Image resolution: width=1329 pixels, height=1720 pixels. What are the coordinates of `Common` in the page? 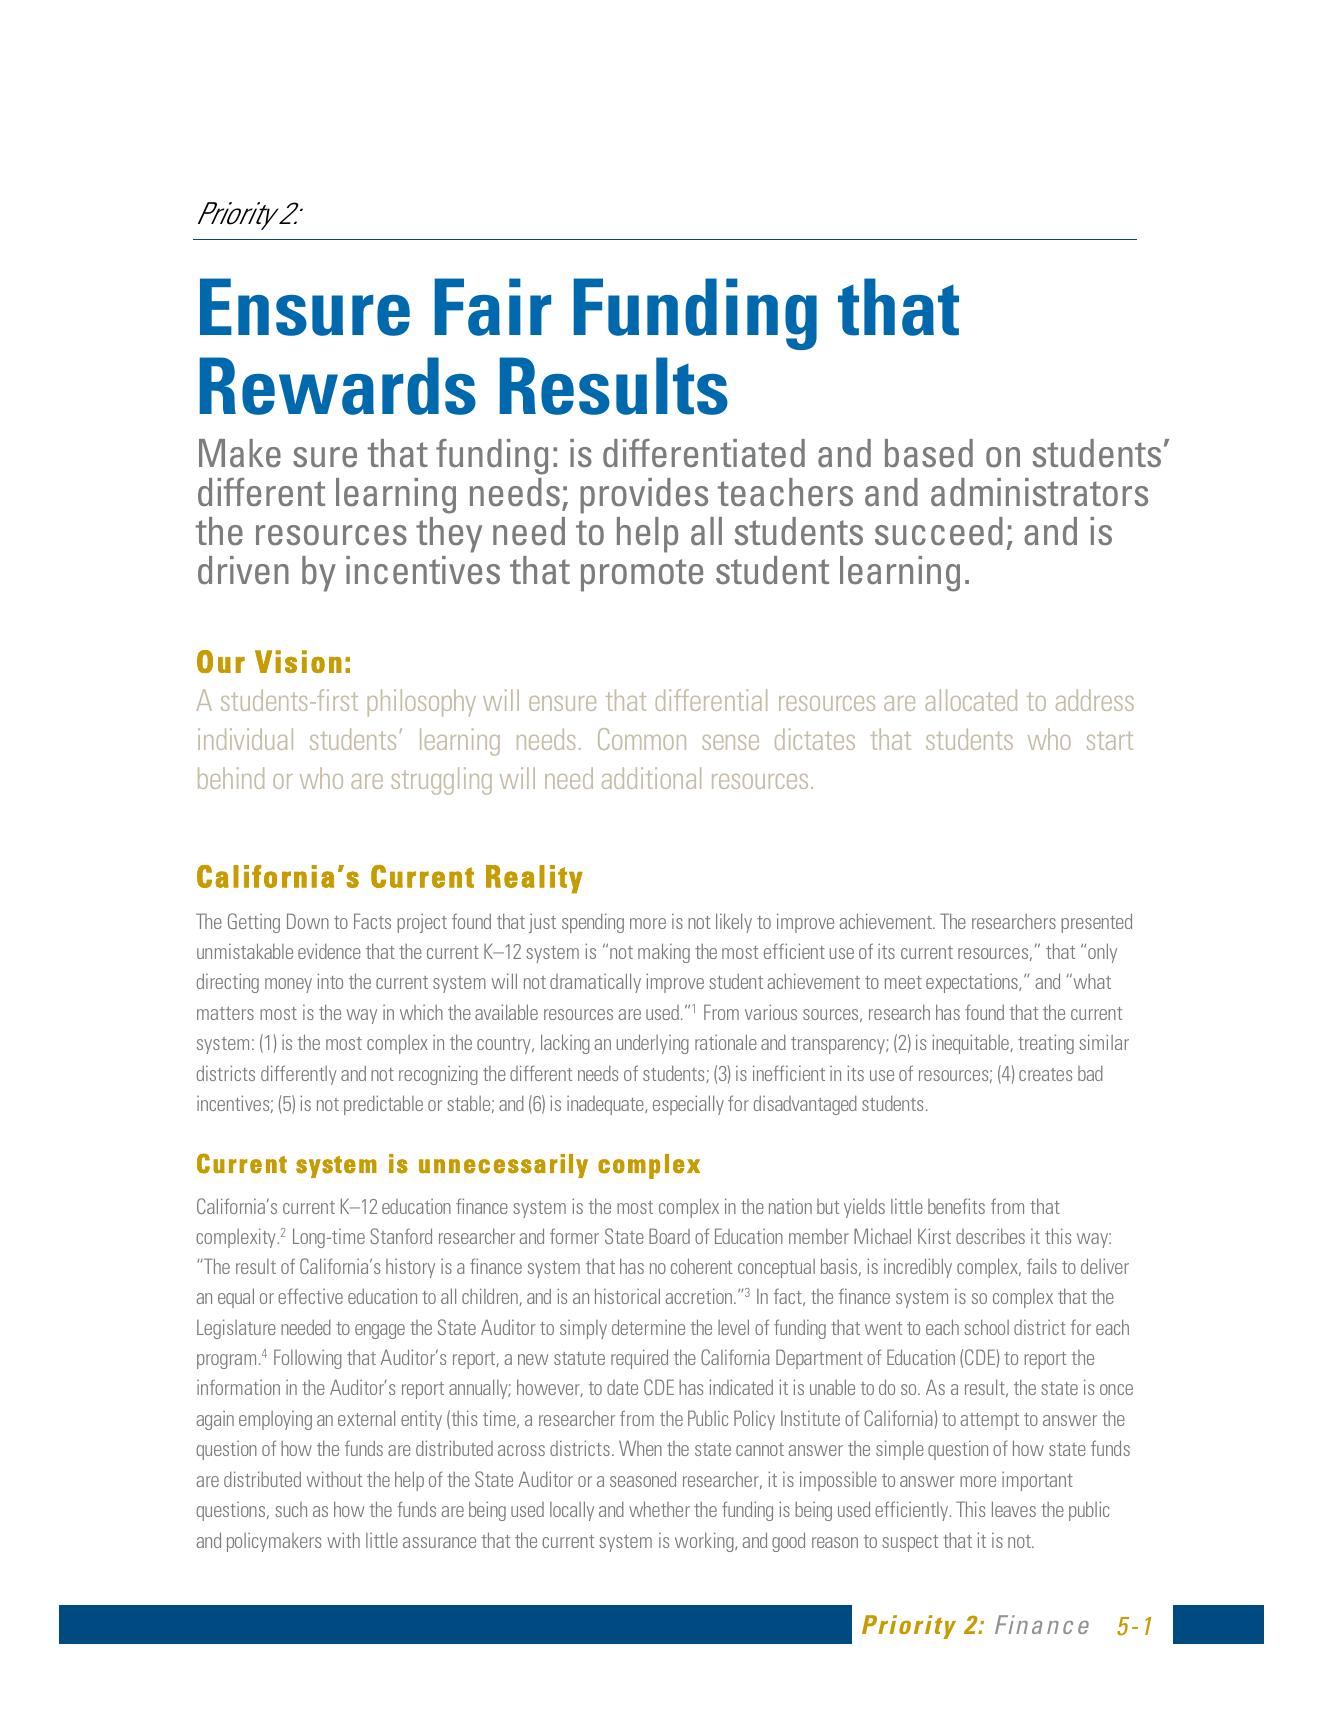 It's located at (642, 739).
